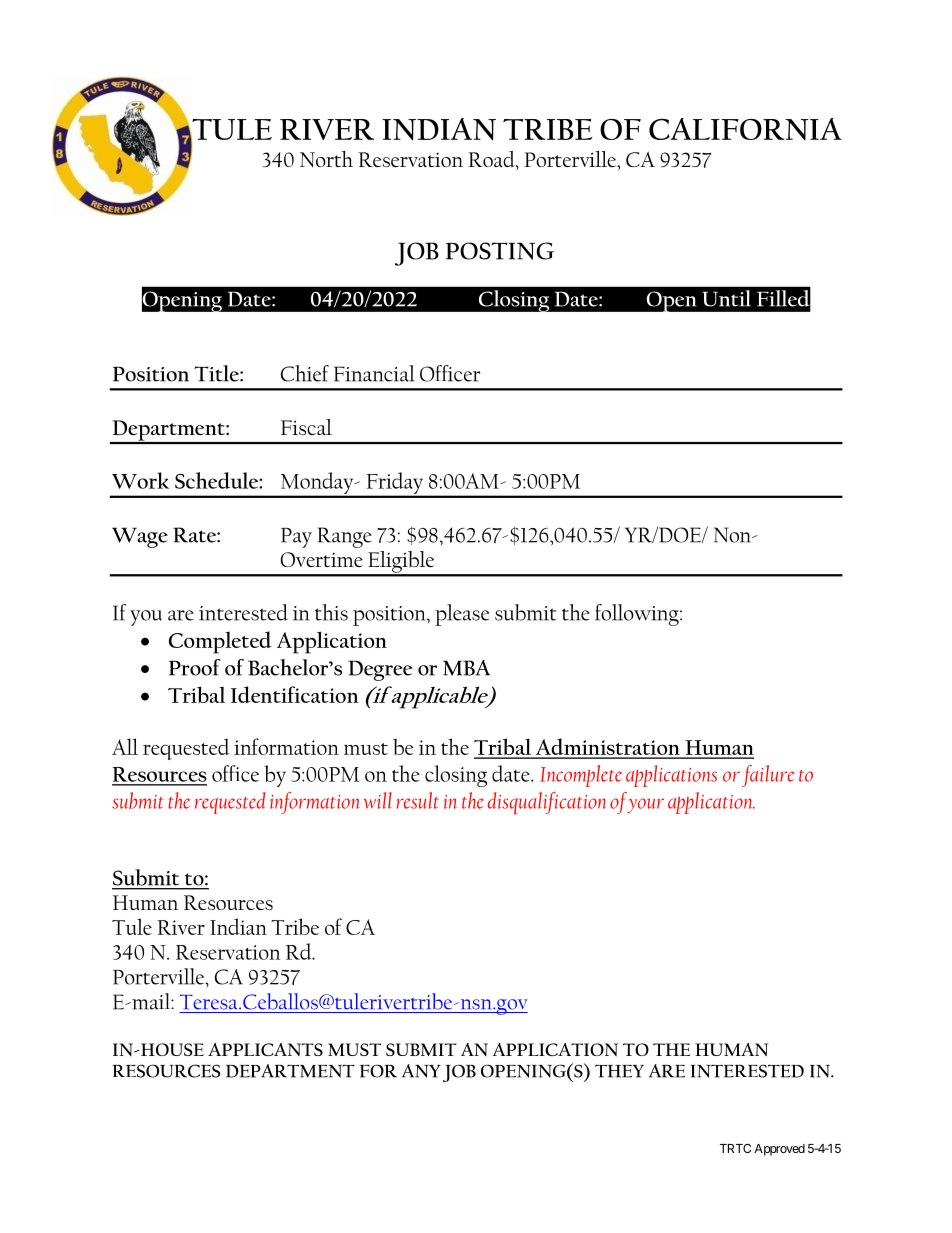 The image size is (952, 1233). I want to click on Approved, so click(779, 1150).
